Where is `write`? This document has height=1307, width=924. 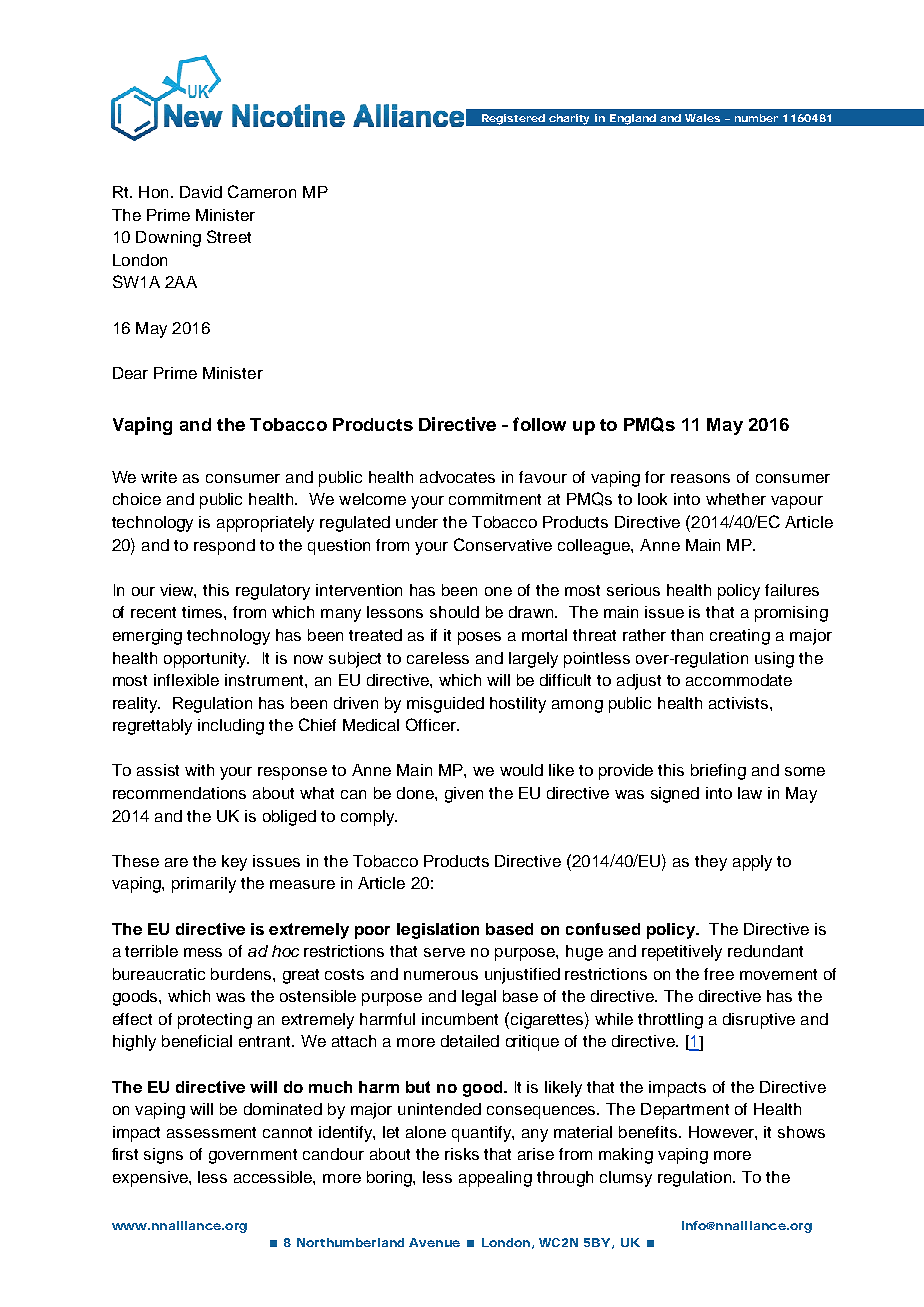 write is located at coordinates (159, 477).
